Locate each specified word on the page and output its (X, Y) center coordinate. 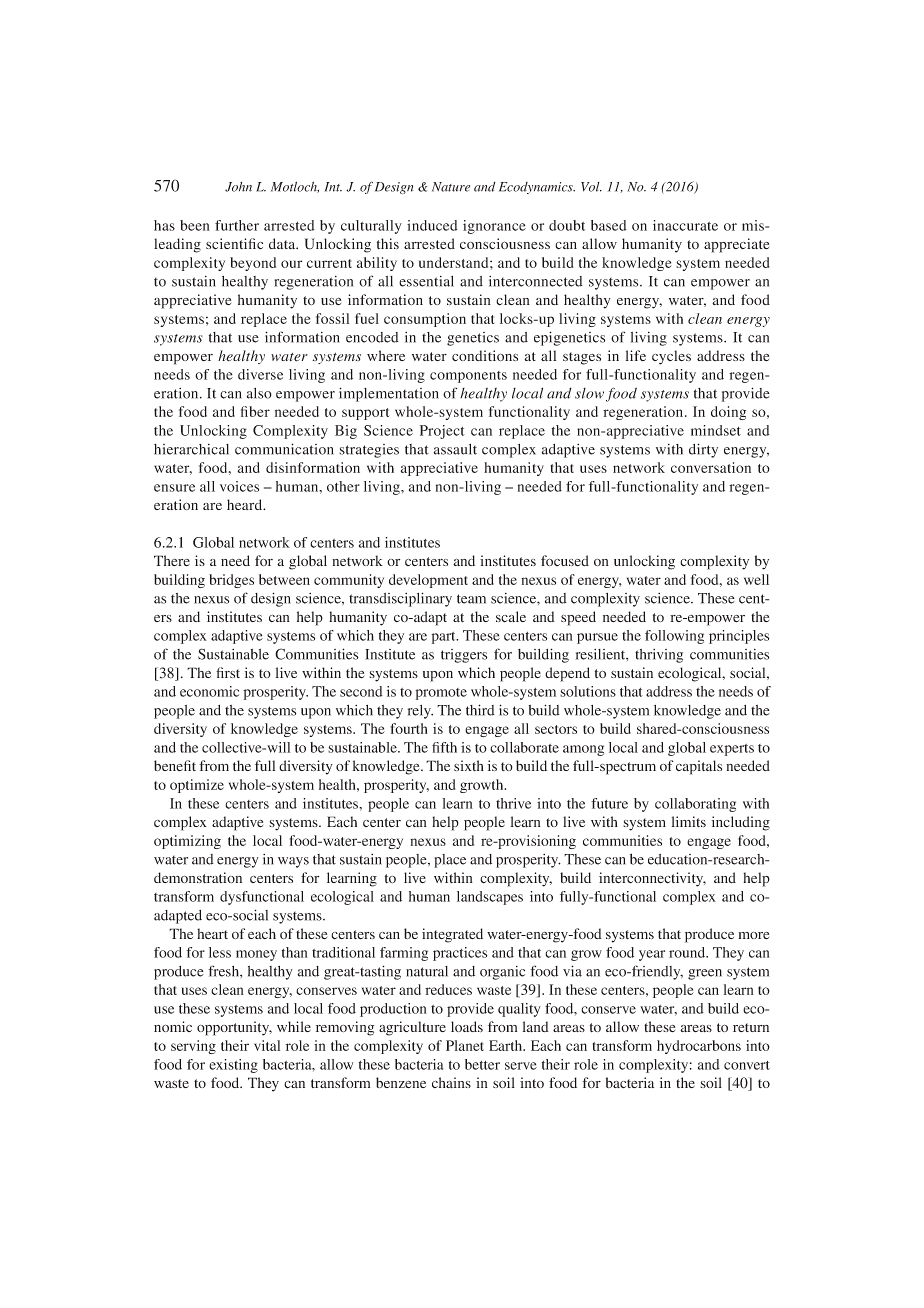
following (674, 637)
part (444, 638)
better (482, 1064)
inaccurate (685, 225)
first (228, 672)
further (237, 225)
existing (233, 1066)
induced (432, 225)
